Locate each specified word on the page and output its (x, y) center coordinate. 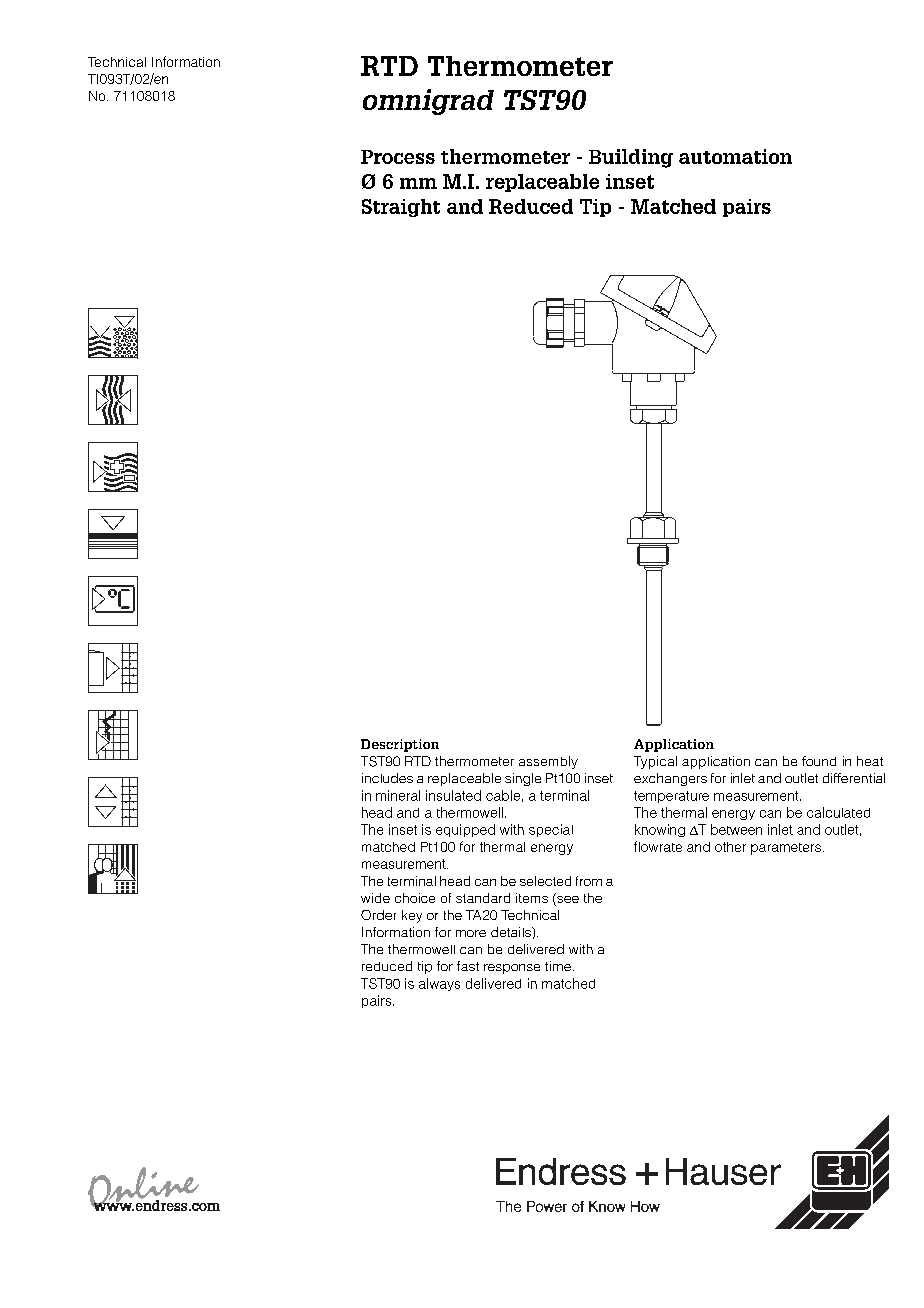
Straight (401, 208)
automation (735, 156)
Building (631, 158)
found (819, 761)
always (439, 984)
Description (400, 745)
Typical (655, 762)
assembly (548, 762)
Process (398, 157)
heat (870, 761)
